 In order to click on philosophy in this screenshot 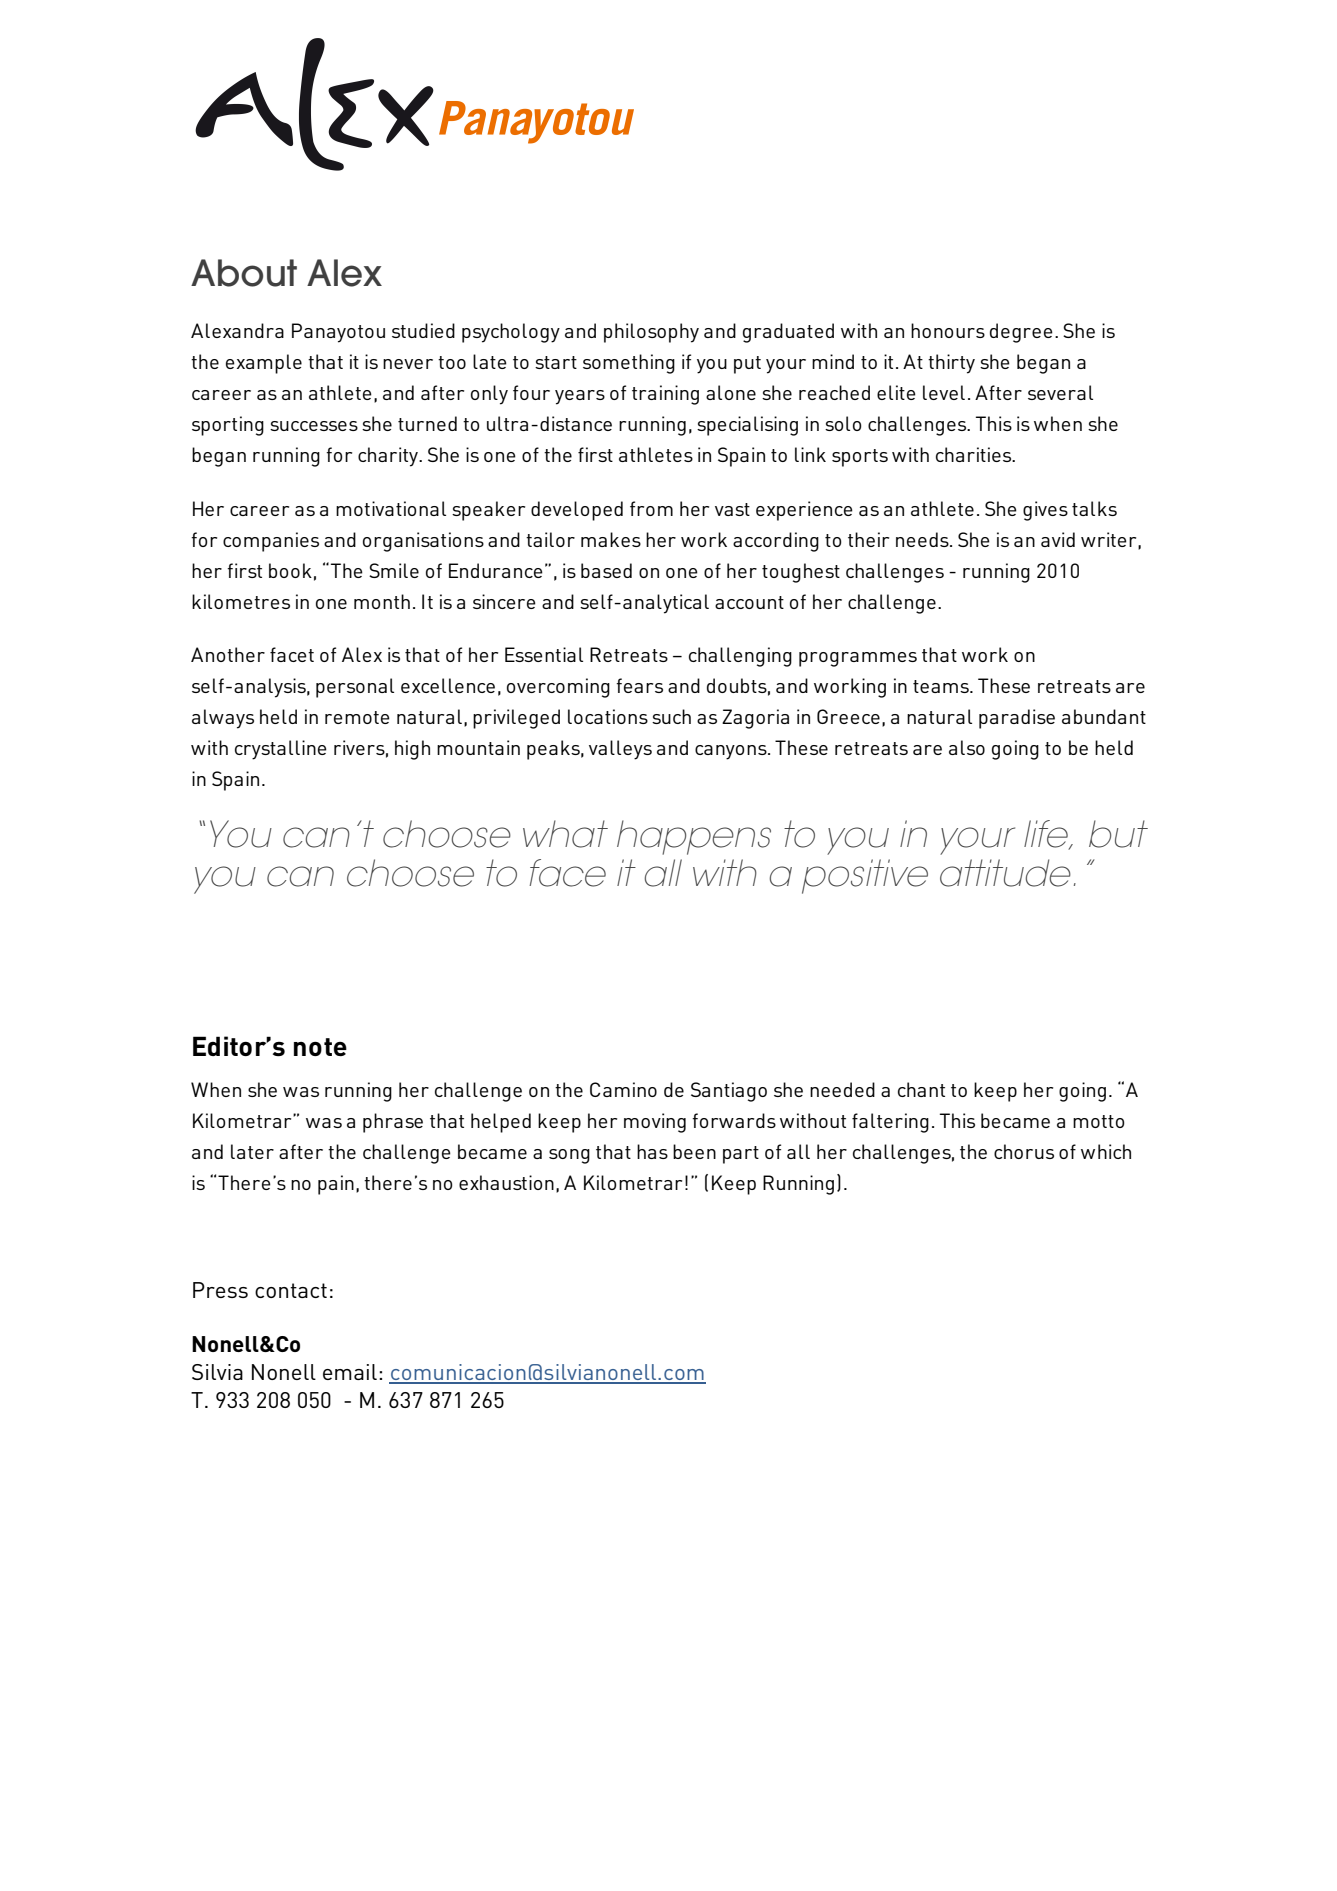, I will do `click(651, 333)`.
